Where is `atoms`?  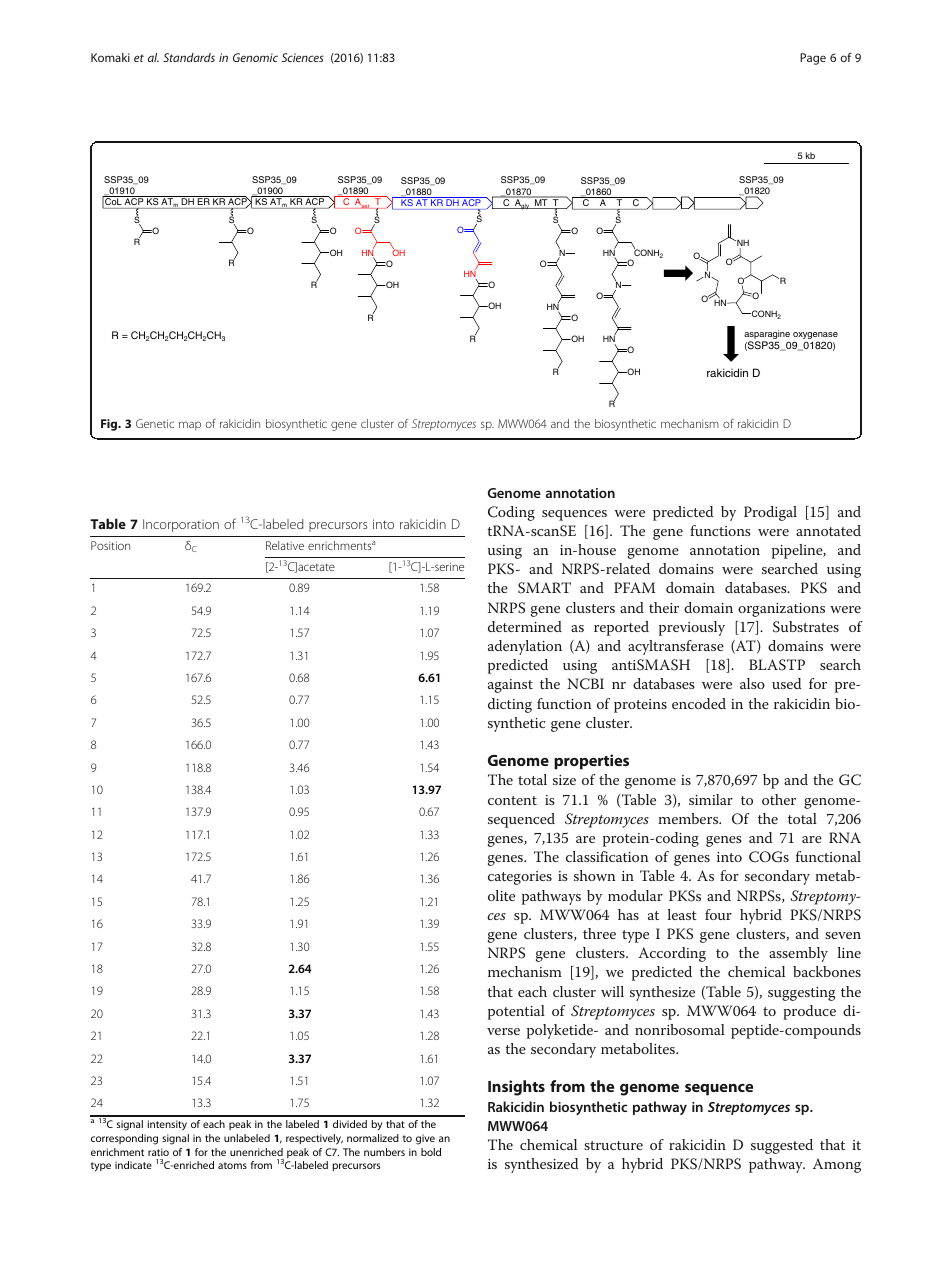 atoms is located at coordinates (232, 1165).
